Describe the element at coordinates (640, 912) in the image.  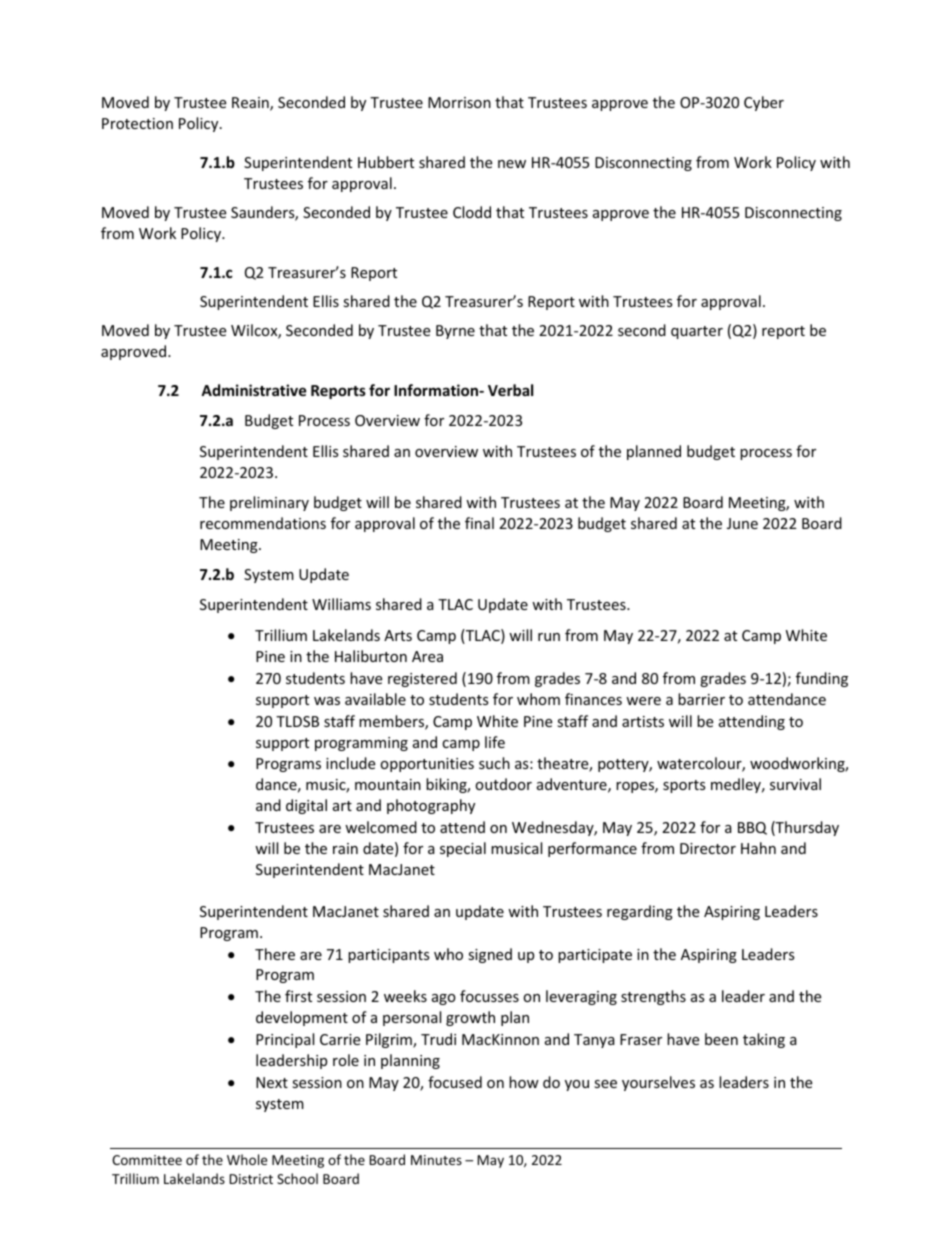
I see `regarding` at that location.
